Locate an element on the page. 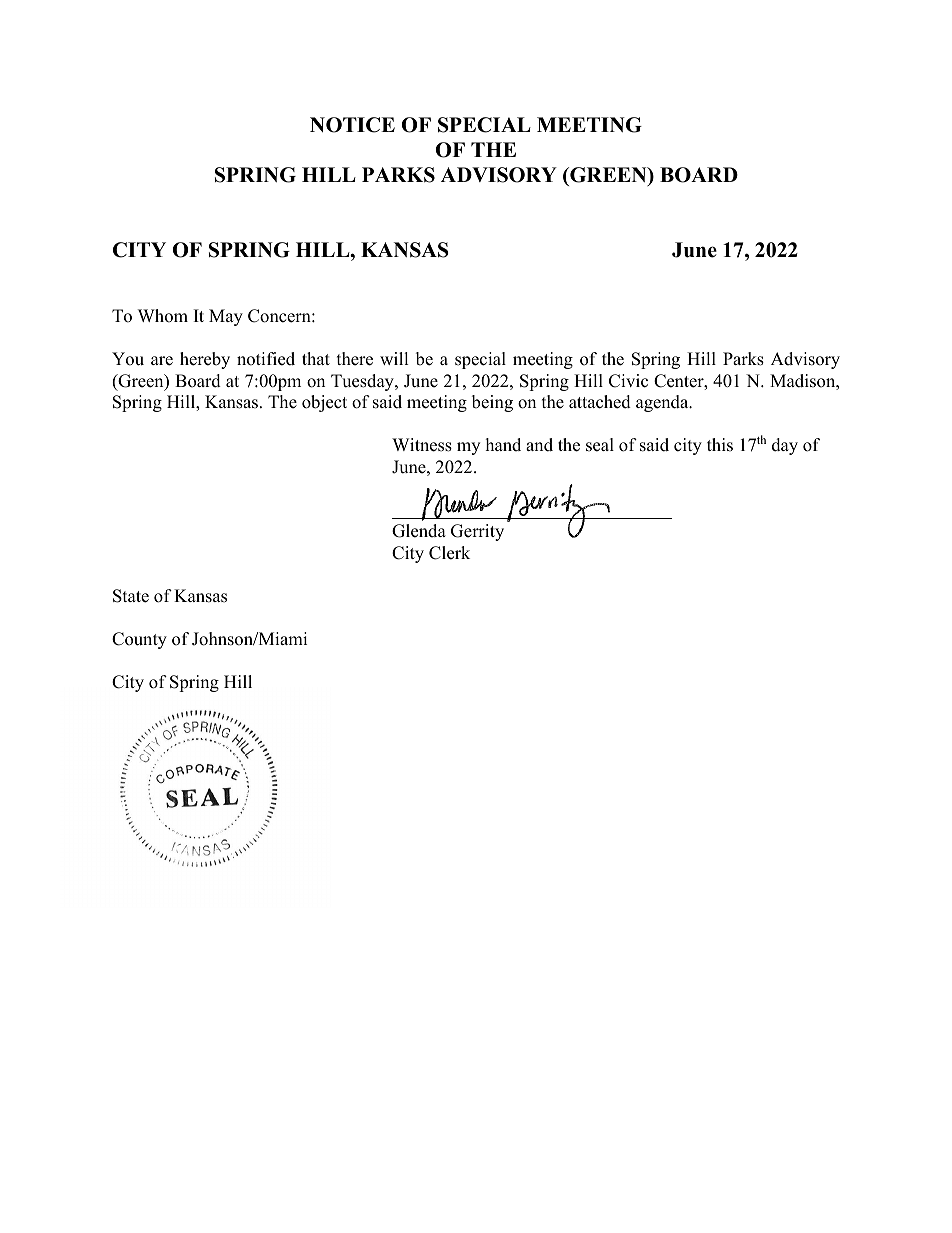  Clerk is located at coordinates (449, 553).
